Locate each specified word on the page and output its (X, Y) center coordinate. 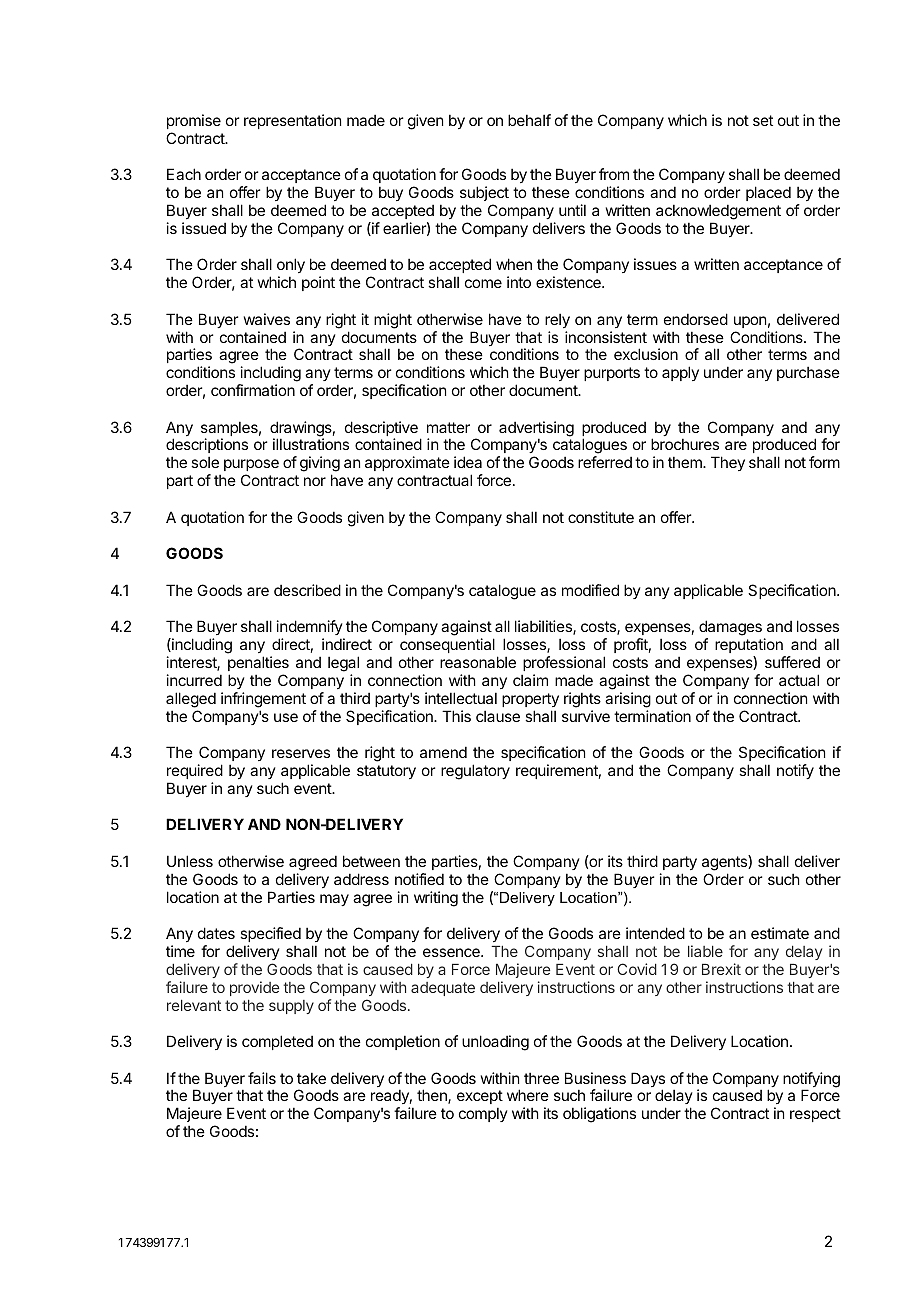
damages (730, 629)
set (763, 120)
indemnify (310, 627)
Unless (190, 861)
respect (815, 1115)
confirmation (253, 390)
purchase (808, 373)
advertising (536, 430)
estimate (780, 933)
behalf (529, 120)
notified (419, 879)
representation (292, 121)
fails (262, 1078)
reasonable (478, 662)
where (528, 1095)
